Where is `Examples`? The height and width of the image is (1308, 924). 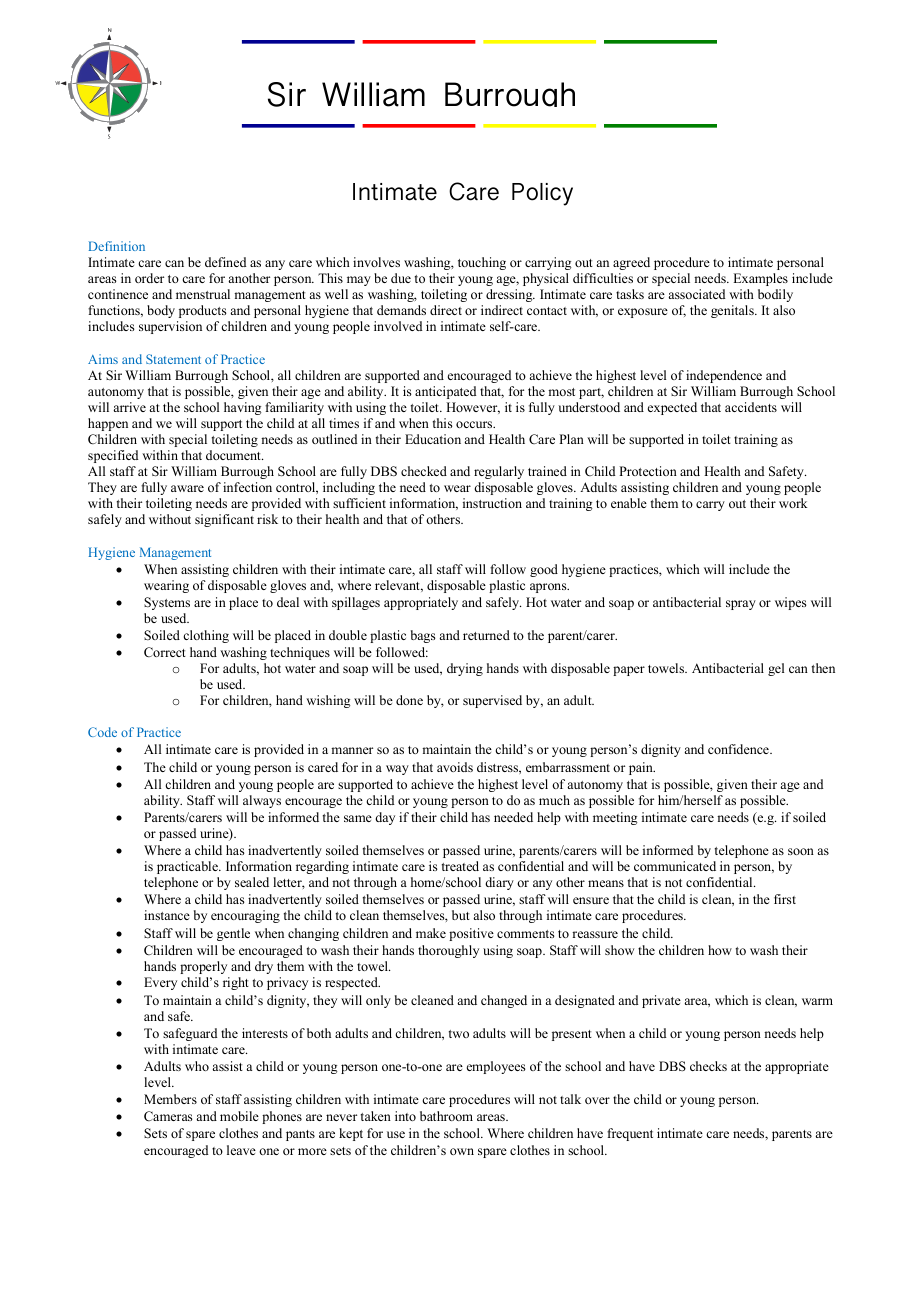 Examples is located at coordinates (760, 279).
